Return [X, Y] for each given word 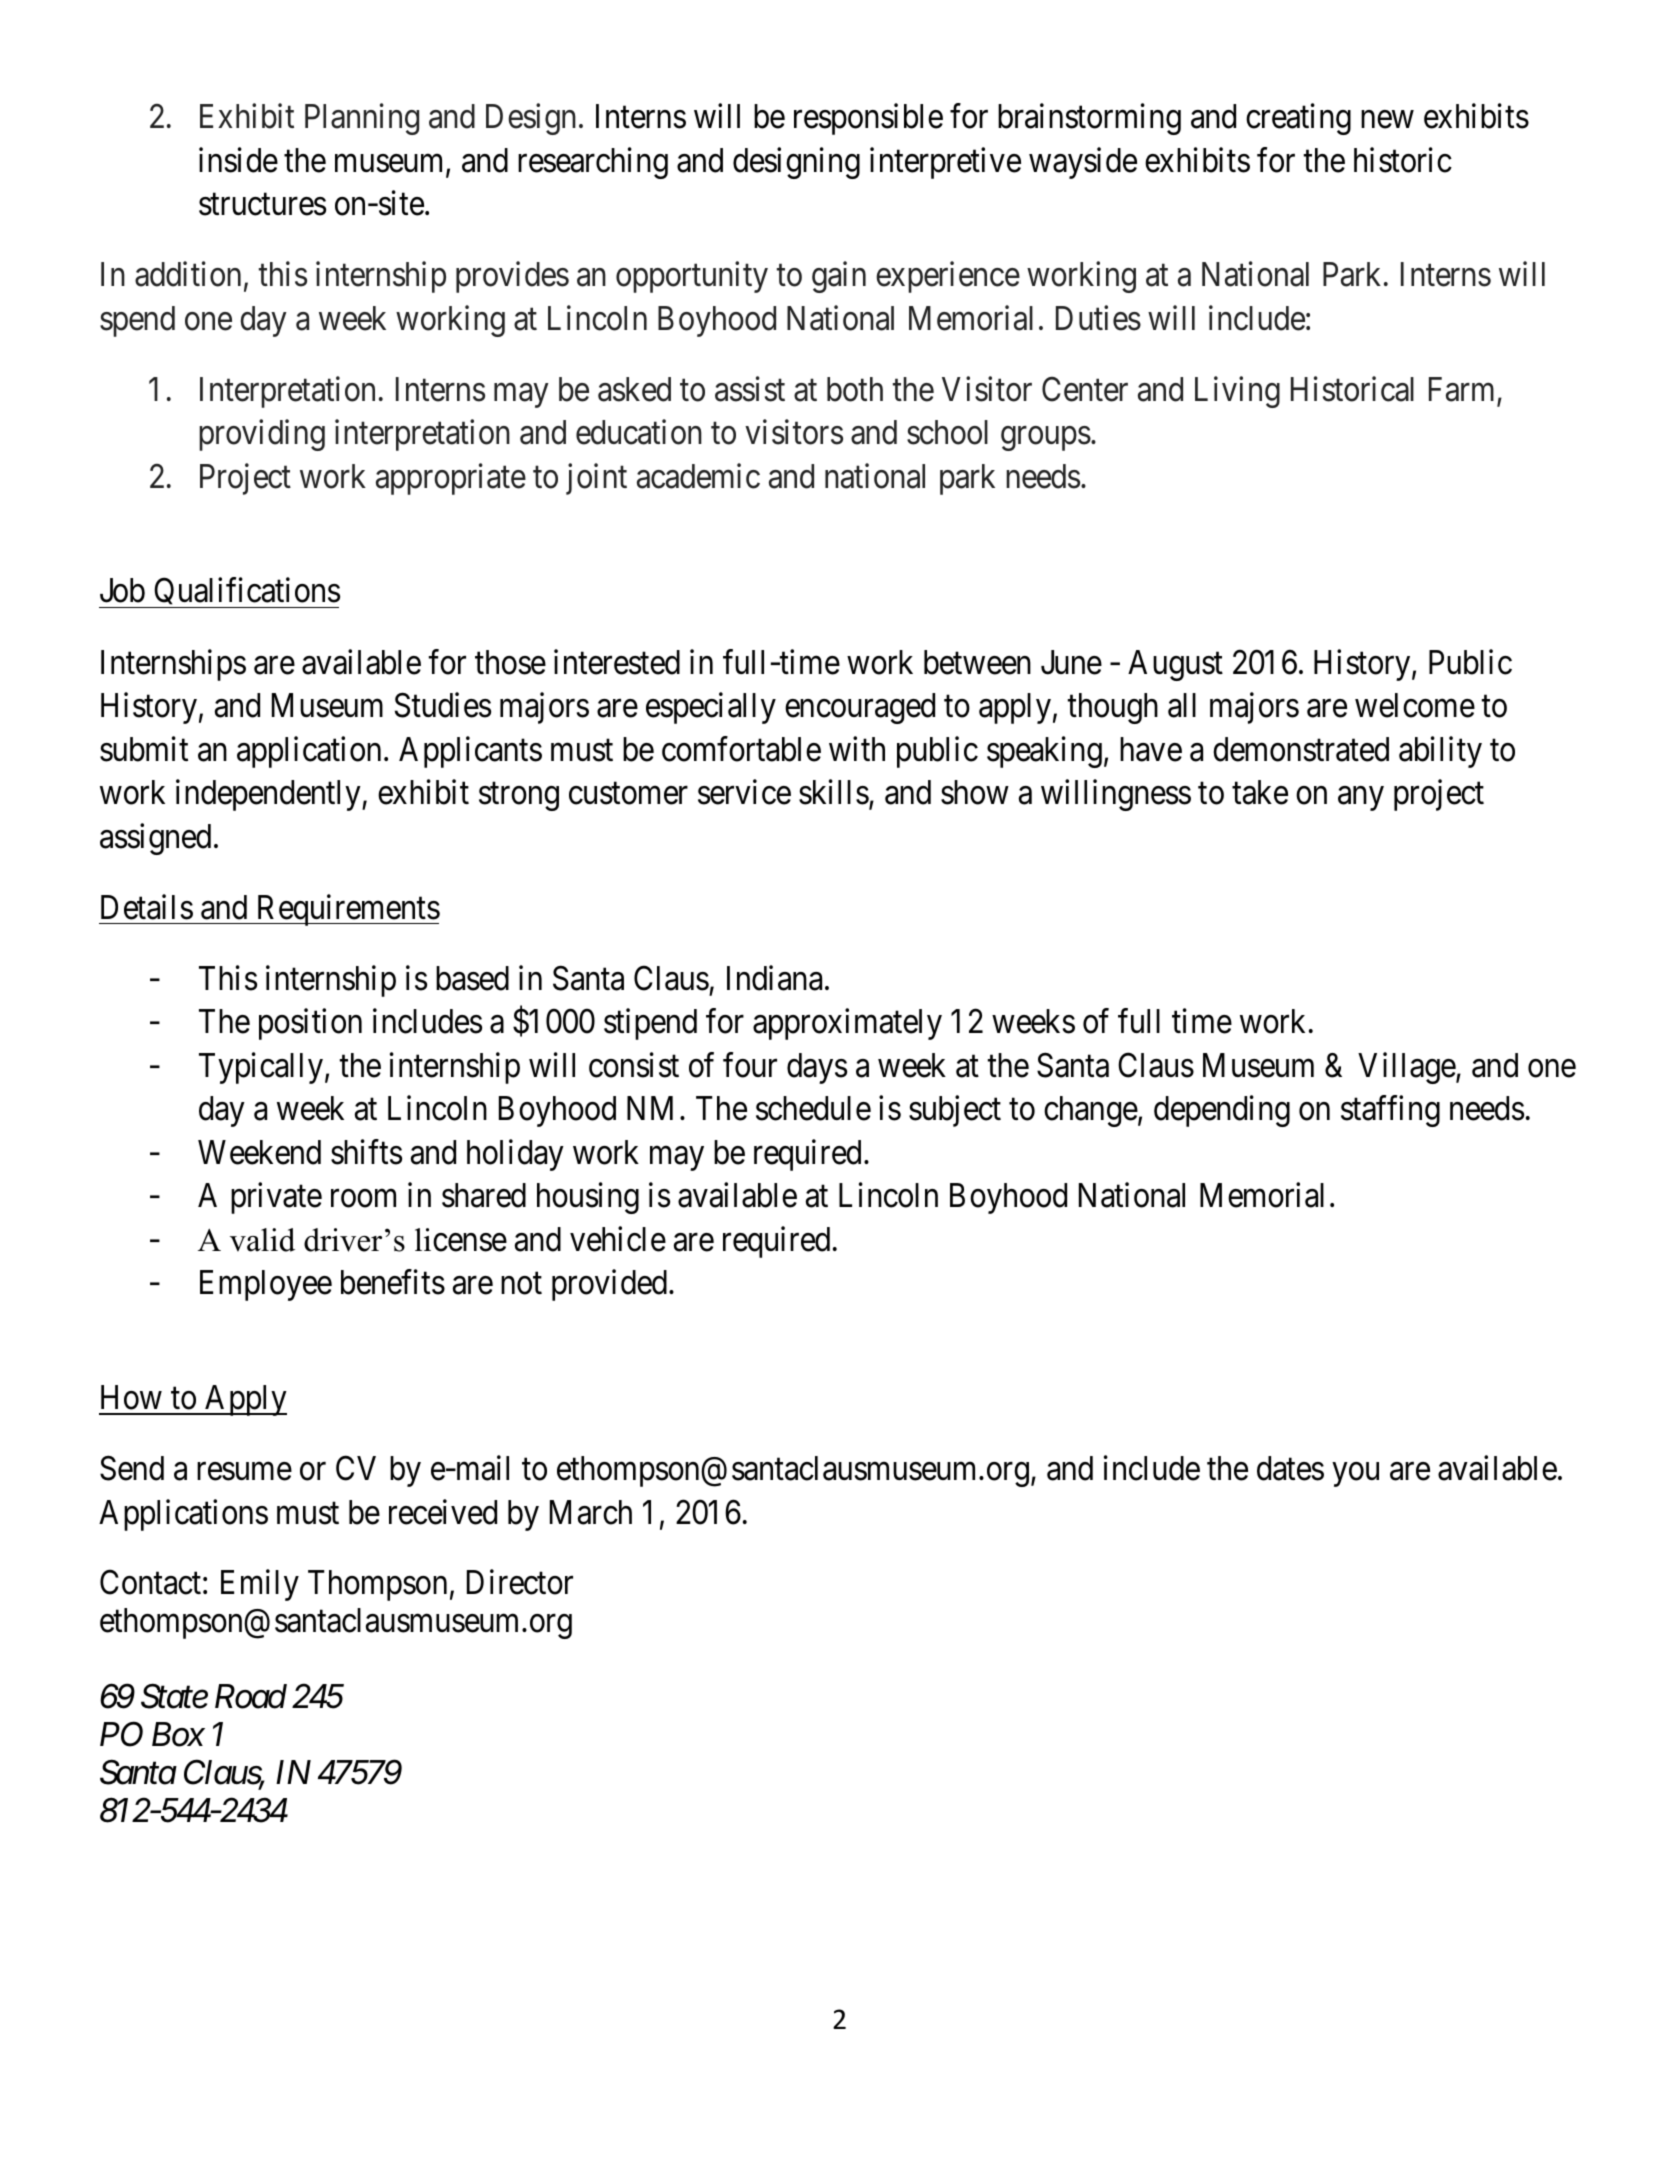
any [1361, 799]
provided [611, 1285]
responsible [868, 119]
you [1356, 1475]
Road [251, 1696]
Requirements [347, 910]
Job [122, 590]
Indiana [774, 978]
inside [238, 160]
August [1175, 665]
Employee [266, 1285]
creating [1298, 119]
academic [698, 476]
